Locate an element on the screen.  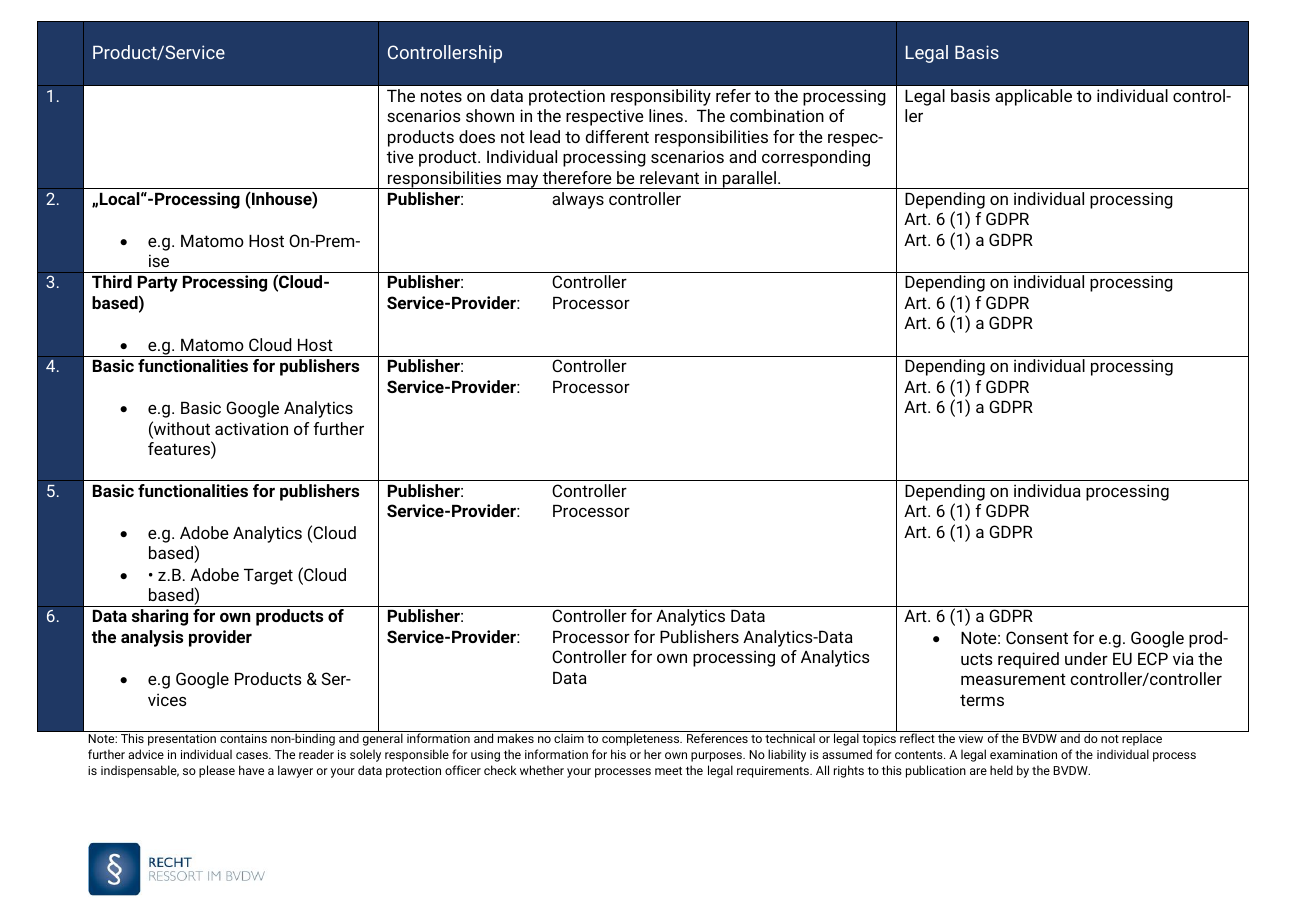
cases is located at coordinates (253, 755).
